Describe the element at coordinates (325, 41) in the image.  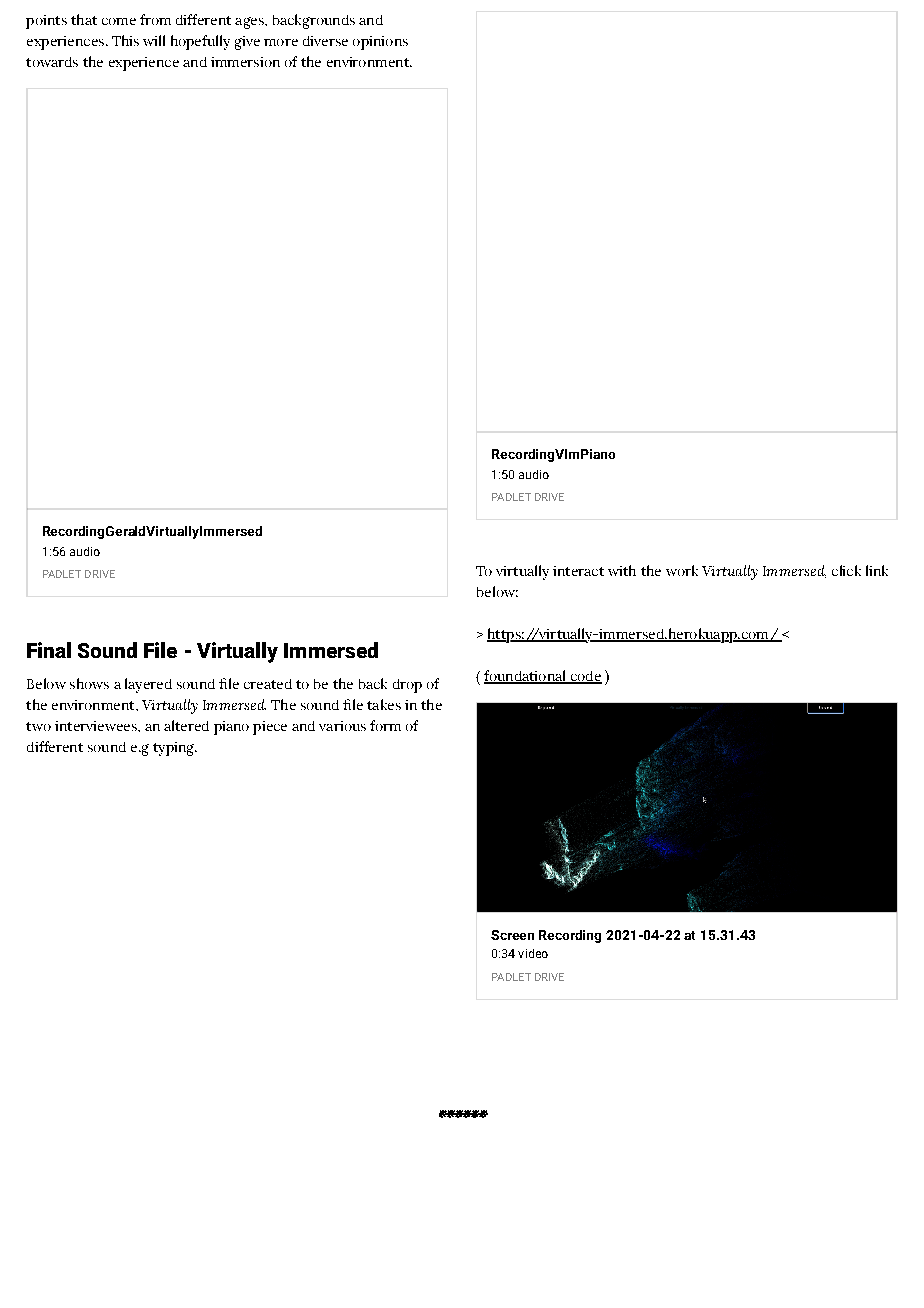
I see `diverse` at that location.
